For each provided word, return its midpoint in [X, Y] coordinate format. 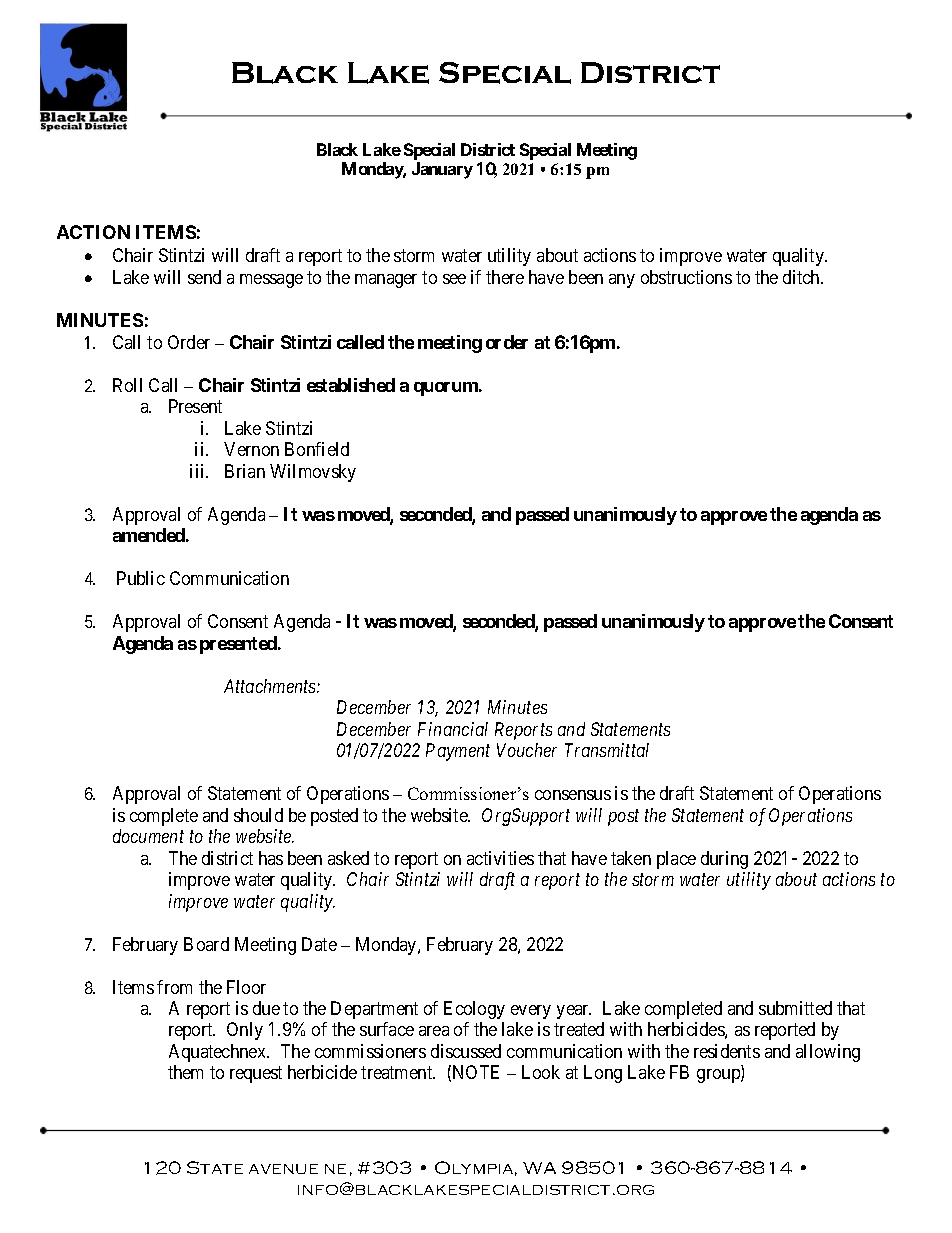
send [204, 277]
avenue [283, 1169]
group [719, 1076]
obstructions [686, 277]
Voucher [527, 750]
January [442, 170]
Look [541, 1072]
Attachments [271, 686]
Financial [453, 729]
